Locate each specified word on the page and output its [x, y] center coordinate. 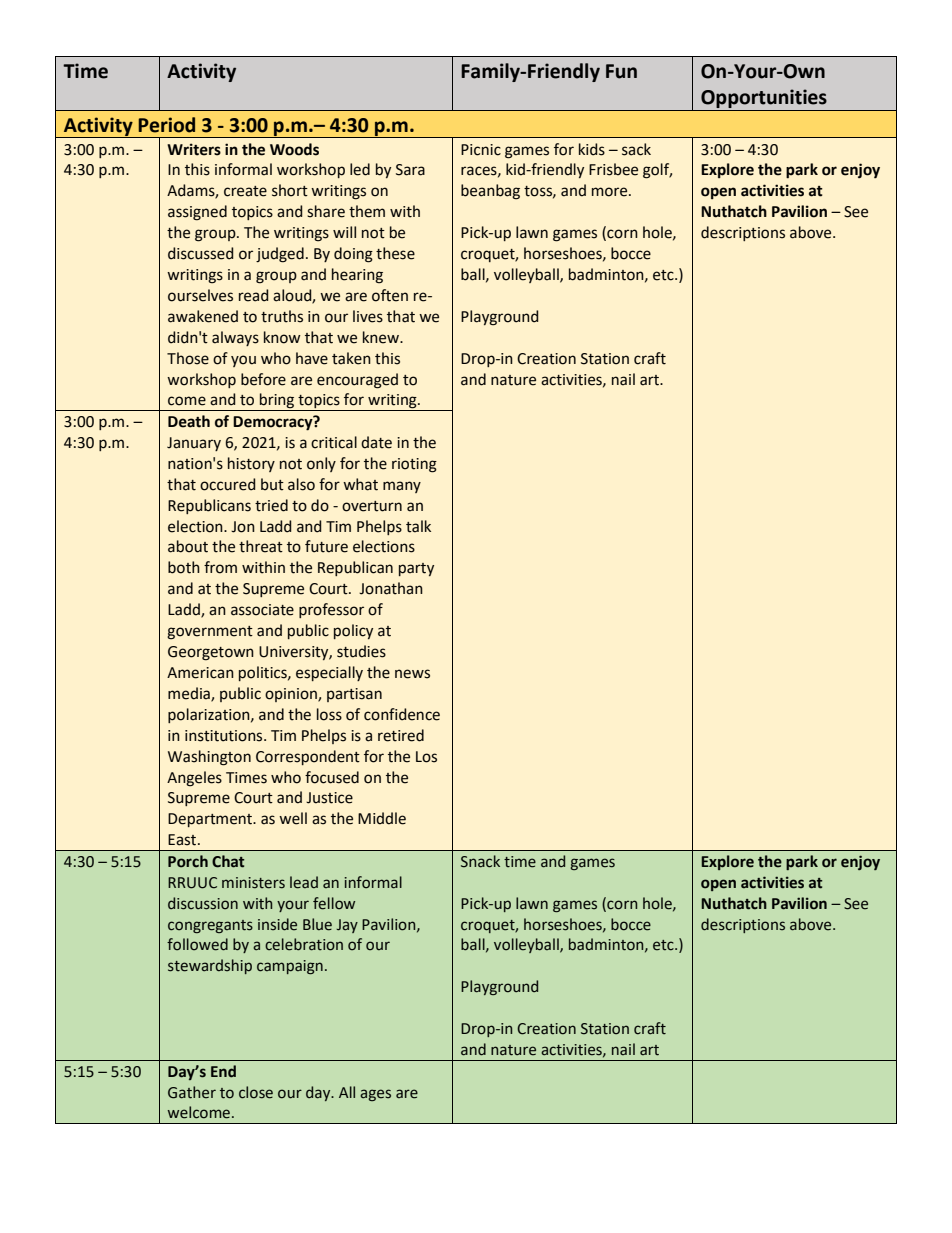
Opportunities [764, 100]
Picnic [481, 150]
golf [657, 171]
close [256, 1092]
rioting [414, 465]
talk [418, 526]
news [412, 674]
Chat [228, 861]
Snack [480, 861]
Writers [194, 149]
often [390, 295]
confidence [402, 714]
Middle [382, 818]
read [254, 295]
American [200, 673]
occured [228, 484]
